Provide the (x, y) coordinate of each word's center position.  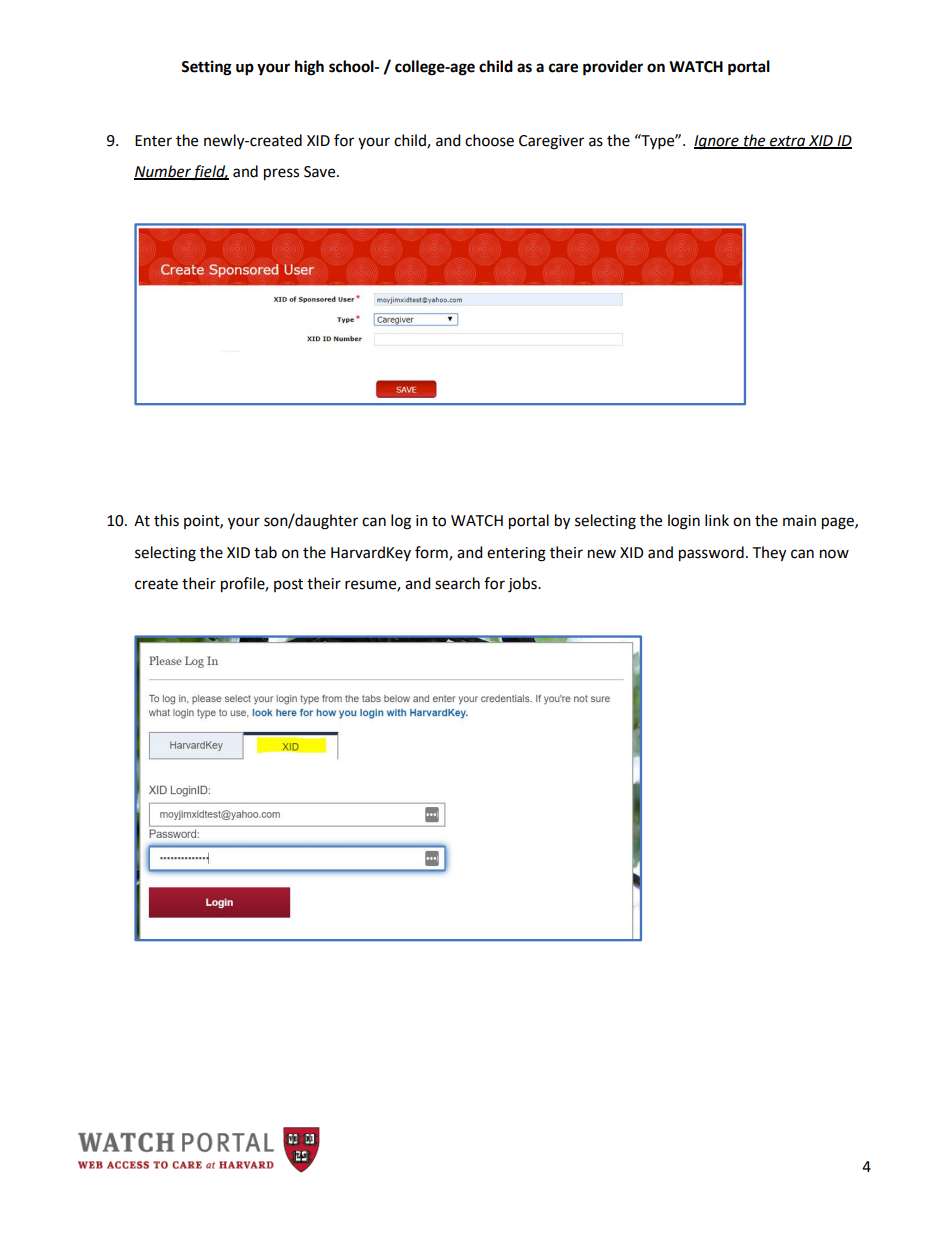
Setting (206, 68)
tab (265, 552)
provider (613, 68)
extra (788, 142)
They (769, 554)
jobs (523, 585)
